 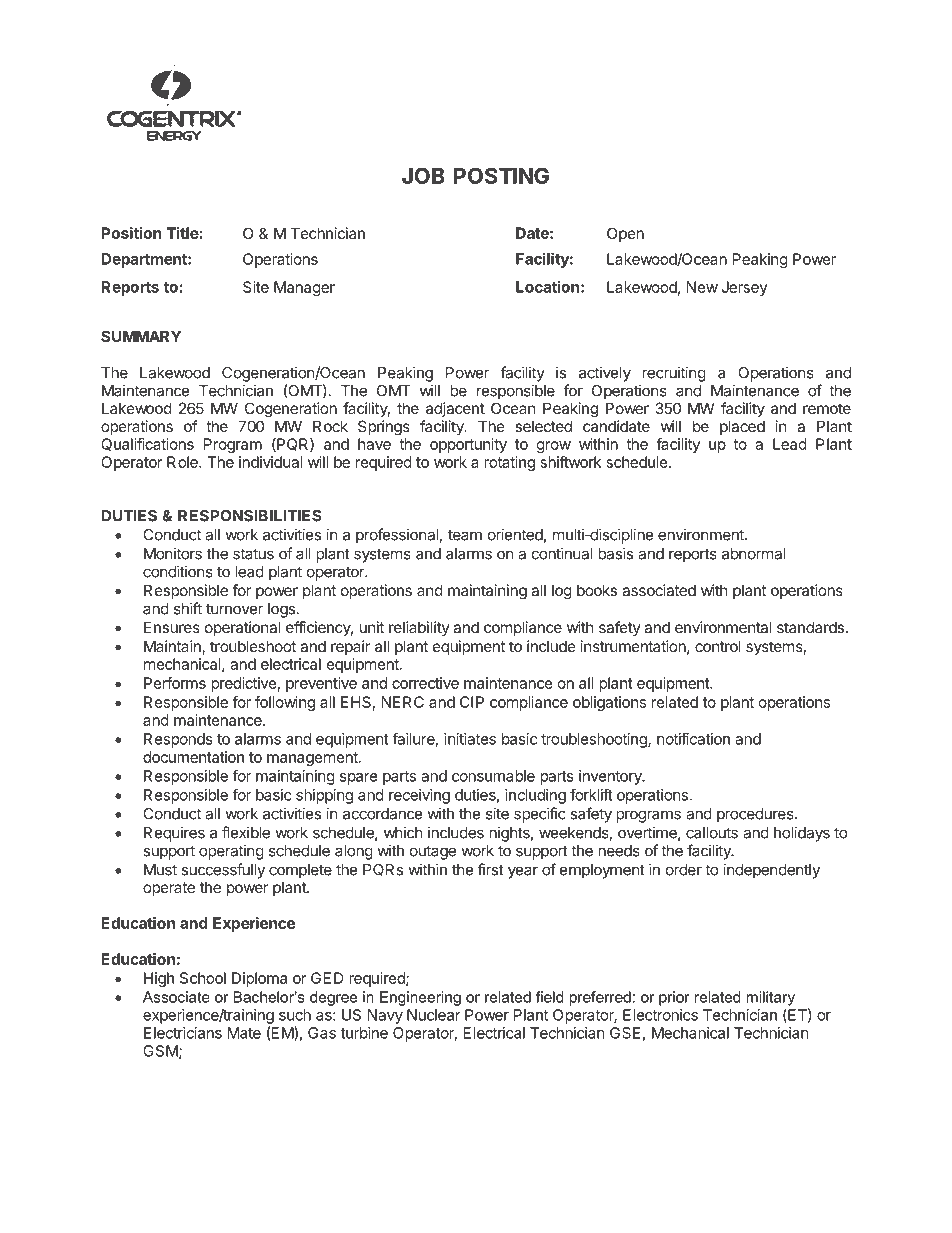 I want to click on Mate, so click(x=244, y=1033).
